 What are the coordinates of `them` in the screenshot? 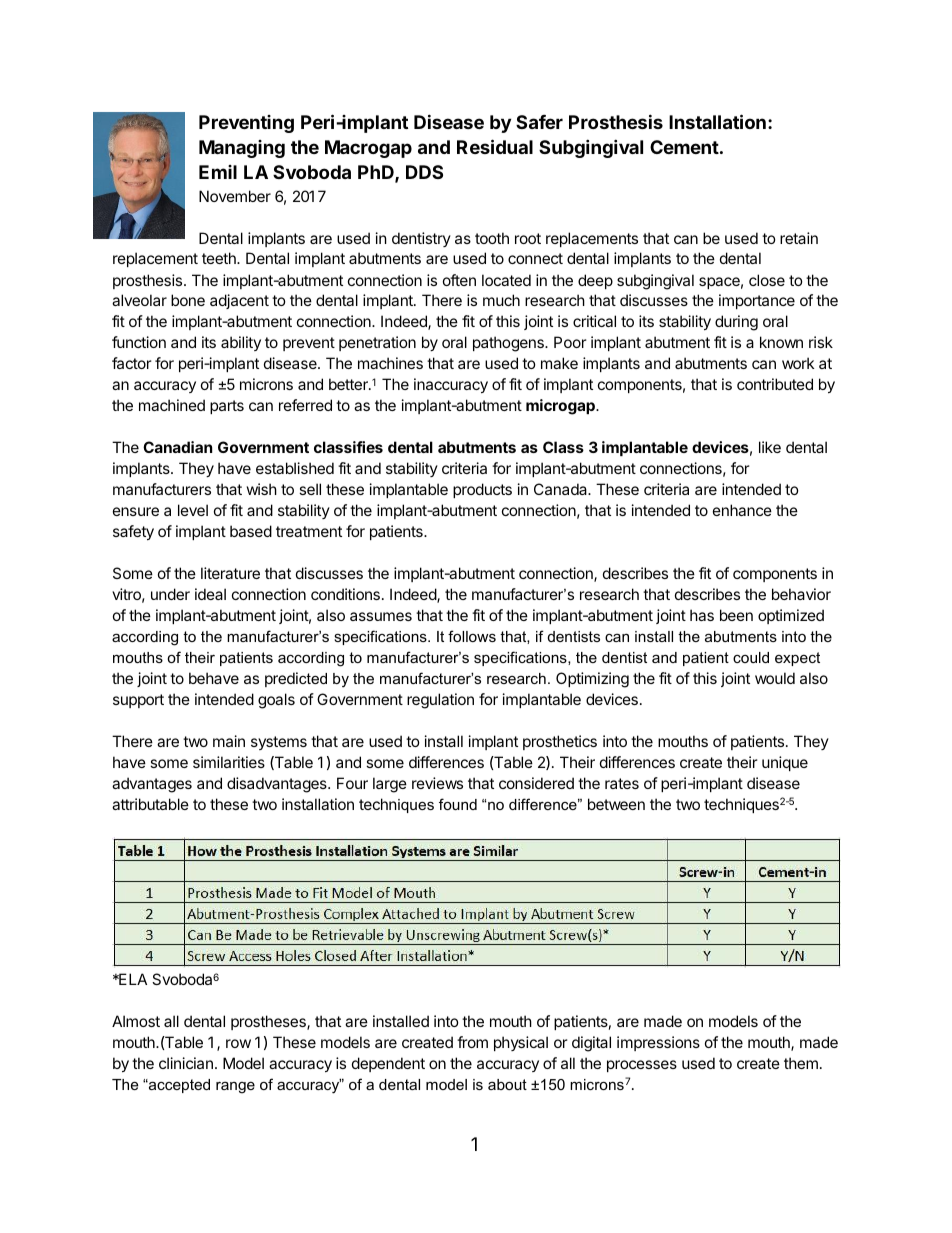 It's located at (801, 1063).
